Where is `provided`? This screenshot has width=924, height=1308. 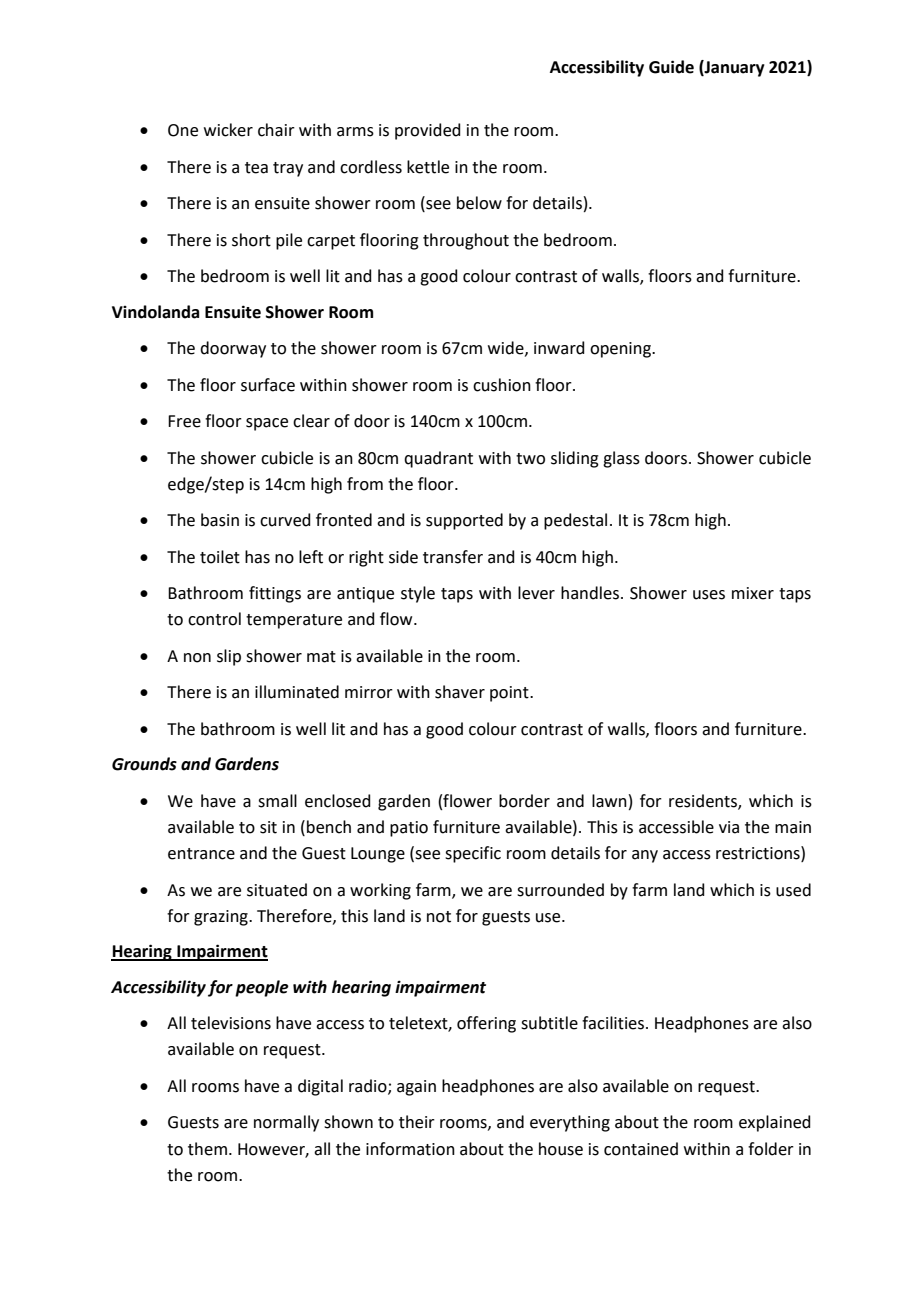
provided is located at coordinates (428, 131).
